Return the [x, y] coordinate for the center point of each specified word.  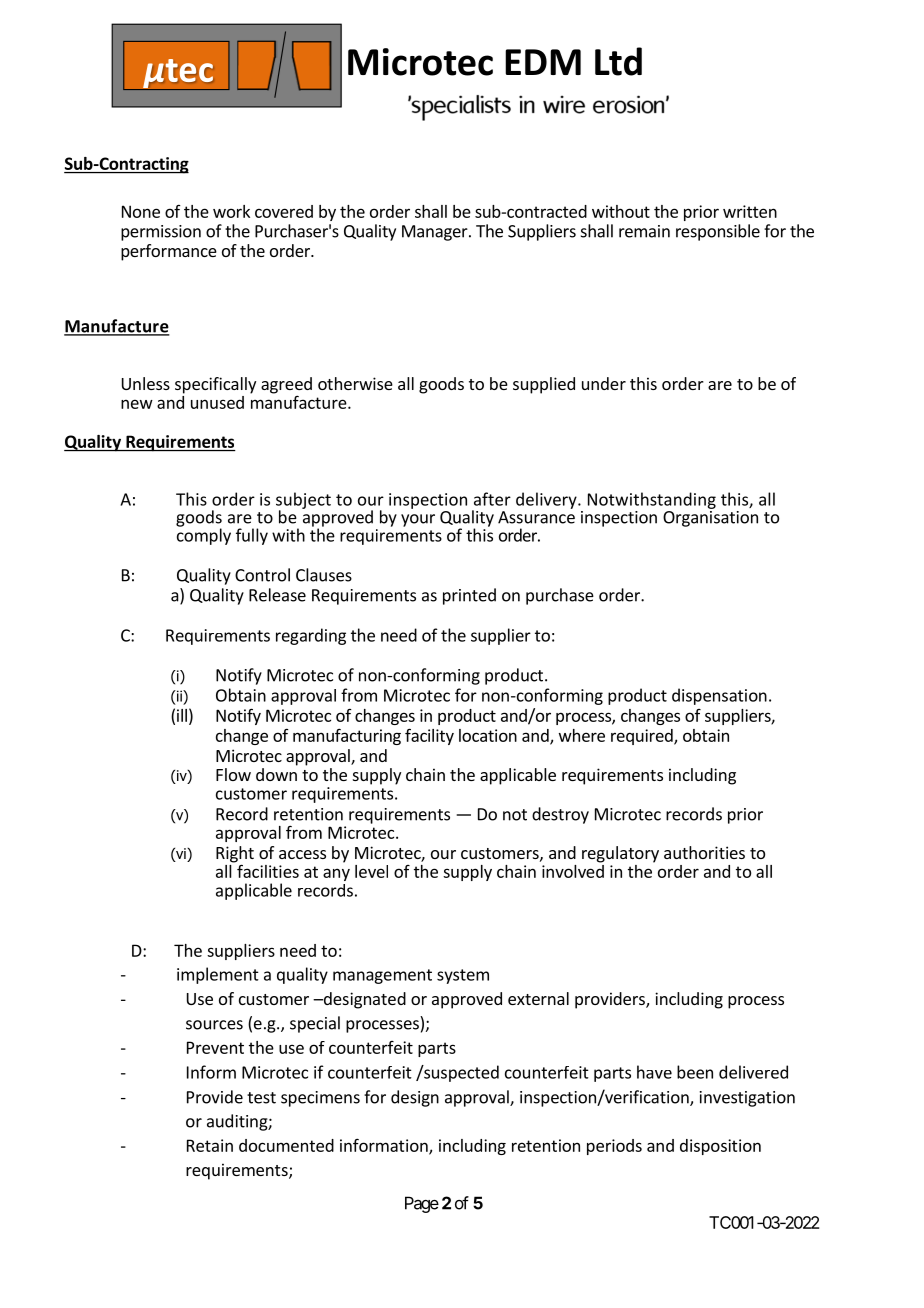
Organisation [710, 519]
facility [429, 736]
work [231, 211]
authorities [704, 852]
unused [217, 402]
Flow [233, 774]
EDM [543, 62]
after [492, 499]
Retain [210, 1145]
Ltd [618, 61]
